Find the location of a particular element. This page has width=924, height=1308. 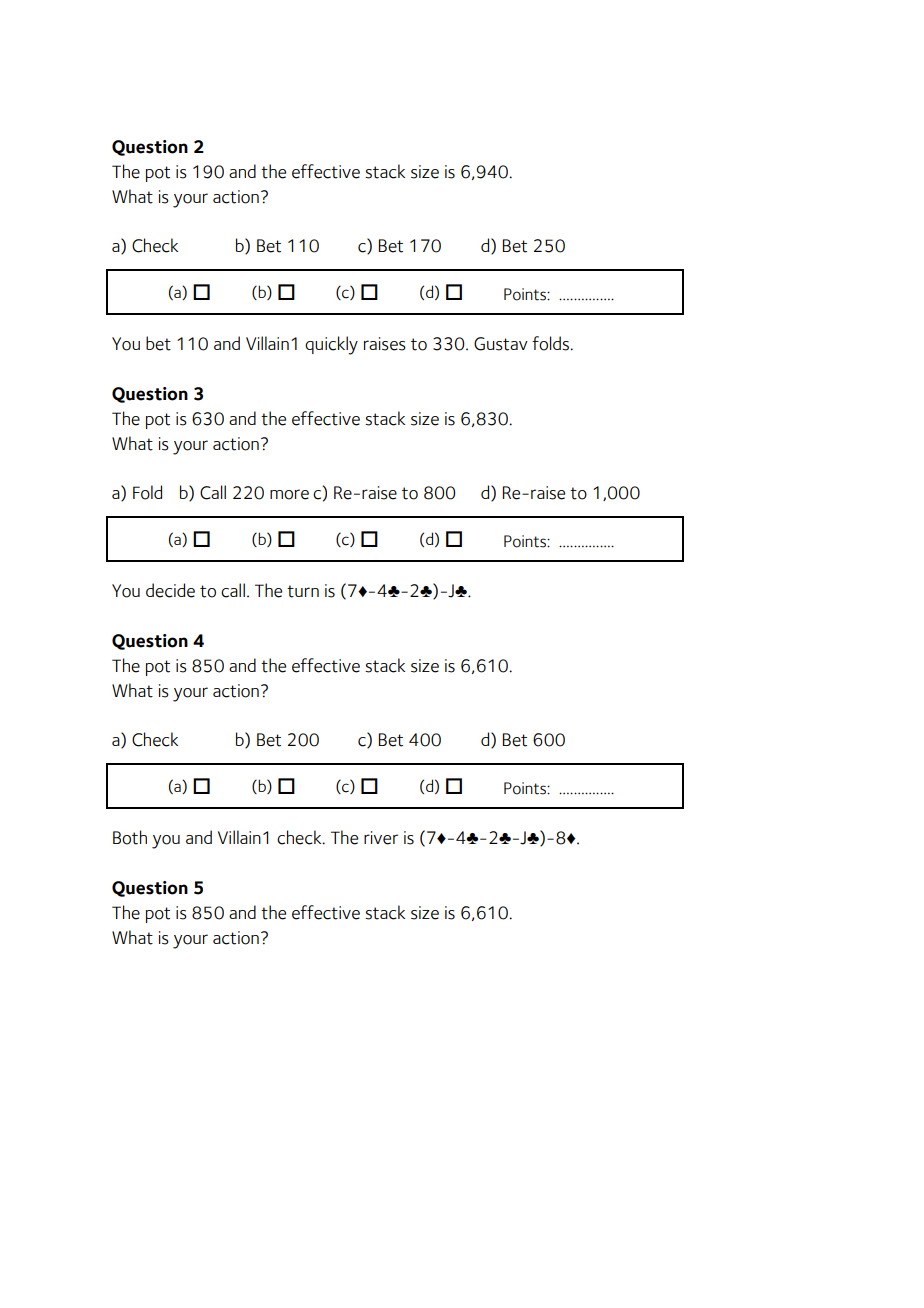

river is located at coordinates (381, 838).
